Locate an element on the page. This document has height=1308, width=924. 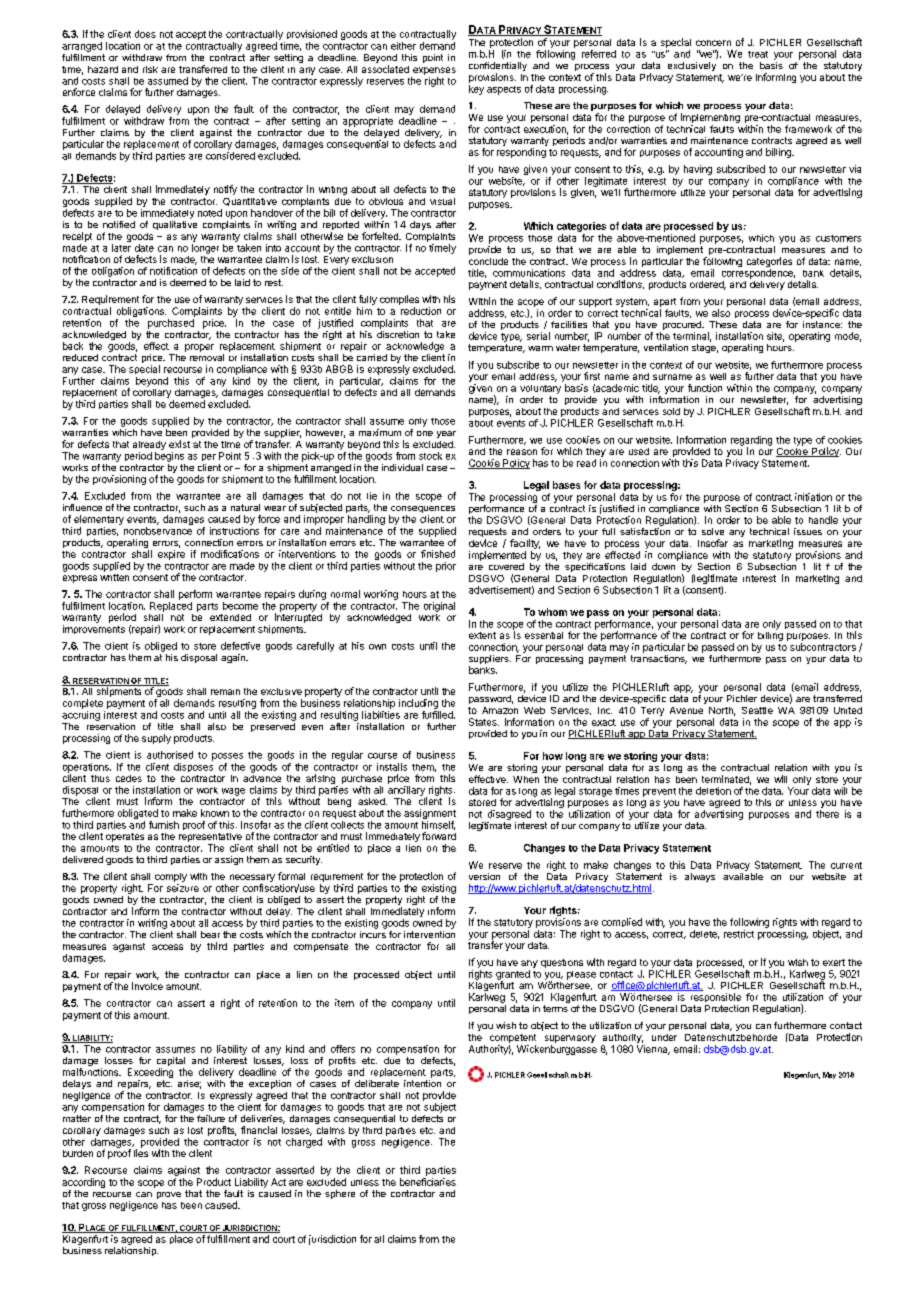
risk is located at coordinates (150, 69).
